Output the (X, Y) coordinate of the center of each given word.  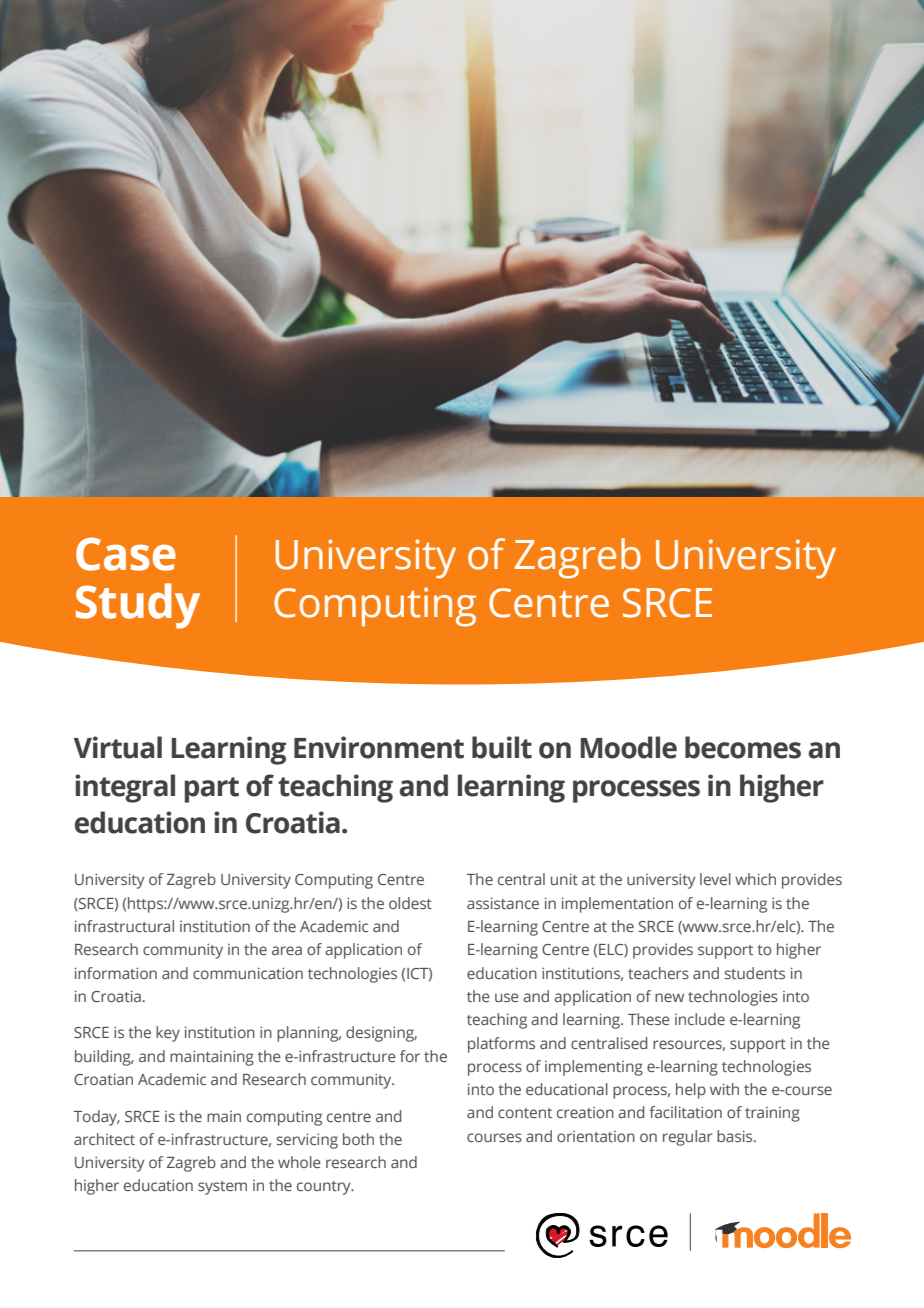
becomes (743, 747)
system (222, 1188)
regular (688, 1138)
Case (126, 554)
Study (138, 606)
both (358, 1139)
